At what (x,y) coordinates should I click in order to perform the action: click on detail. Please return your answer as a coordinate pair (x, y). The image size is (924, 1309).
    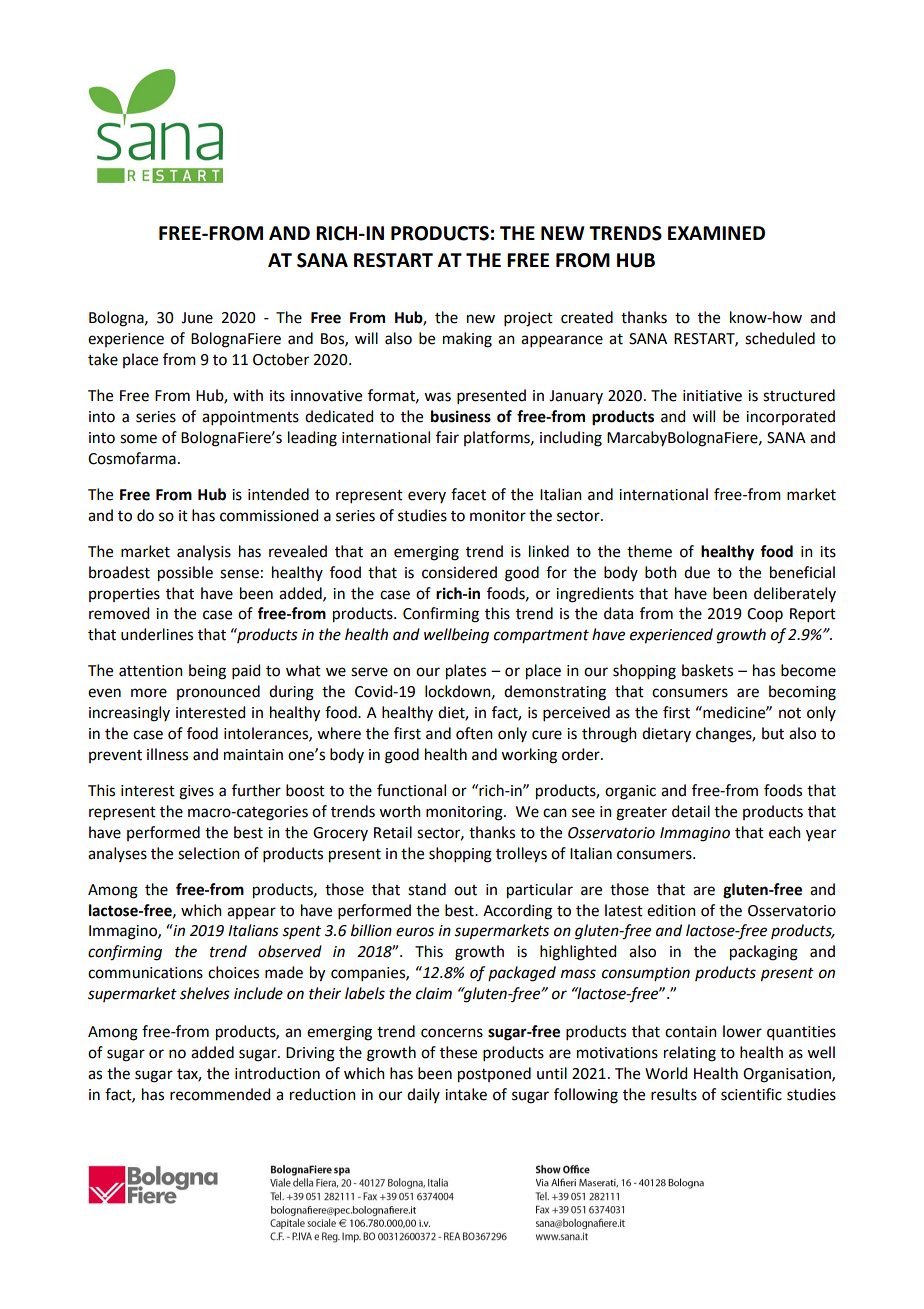
    Looking at the image, I should click on (691, 811).
